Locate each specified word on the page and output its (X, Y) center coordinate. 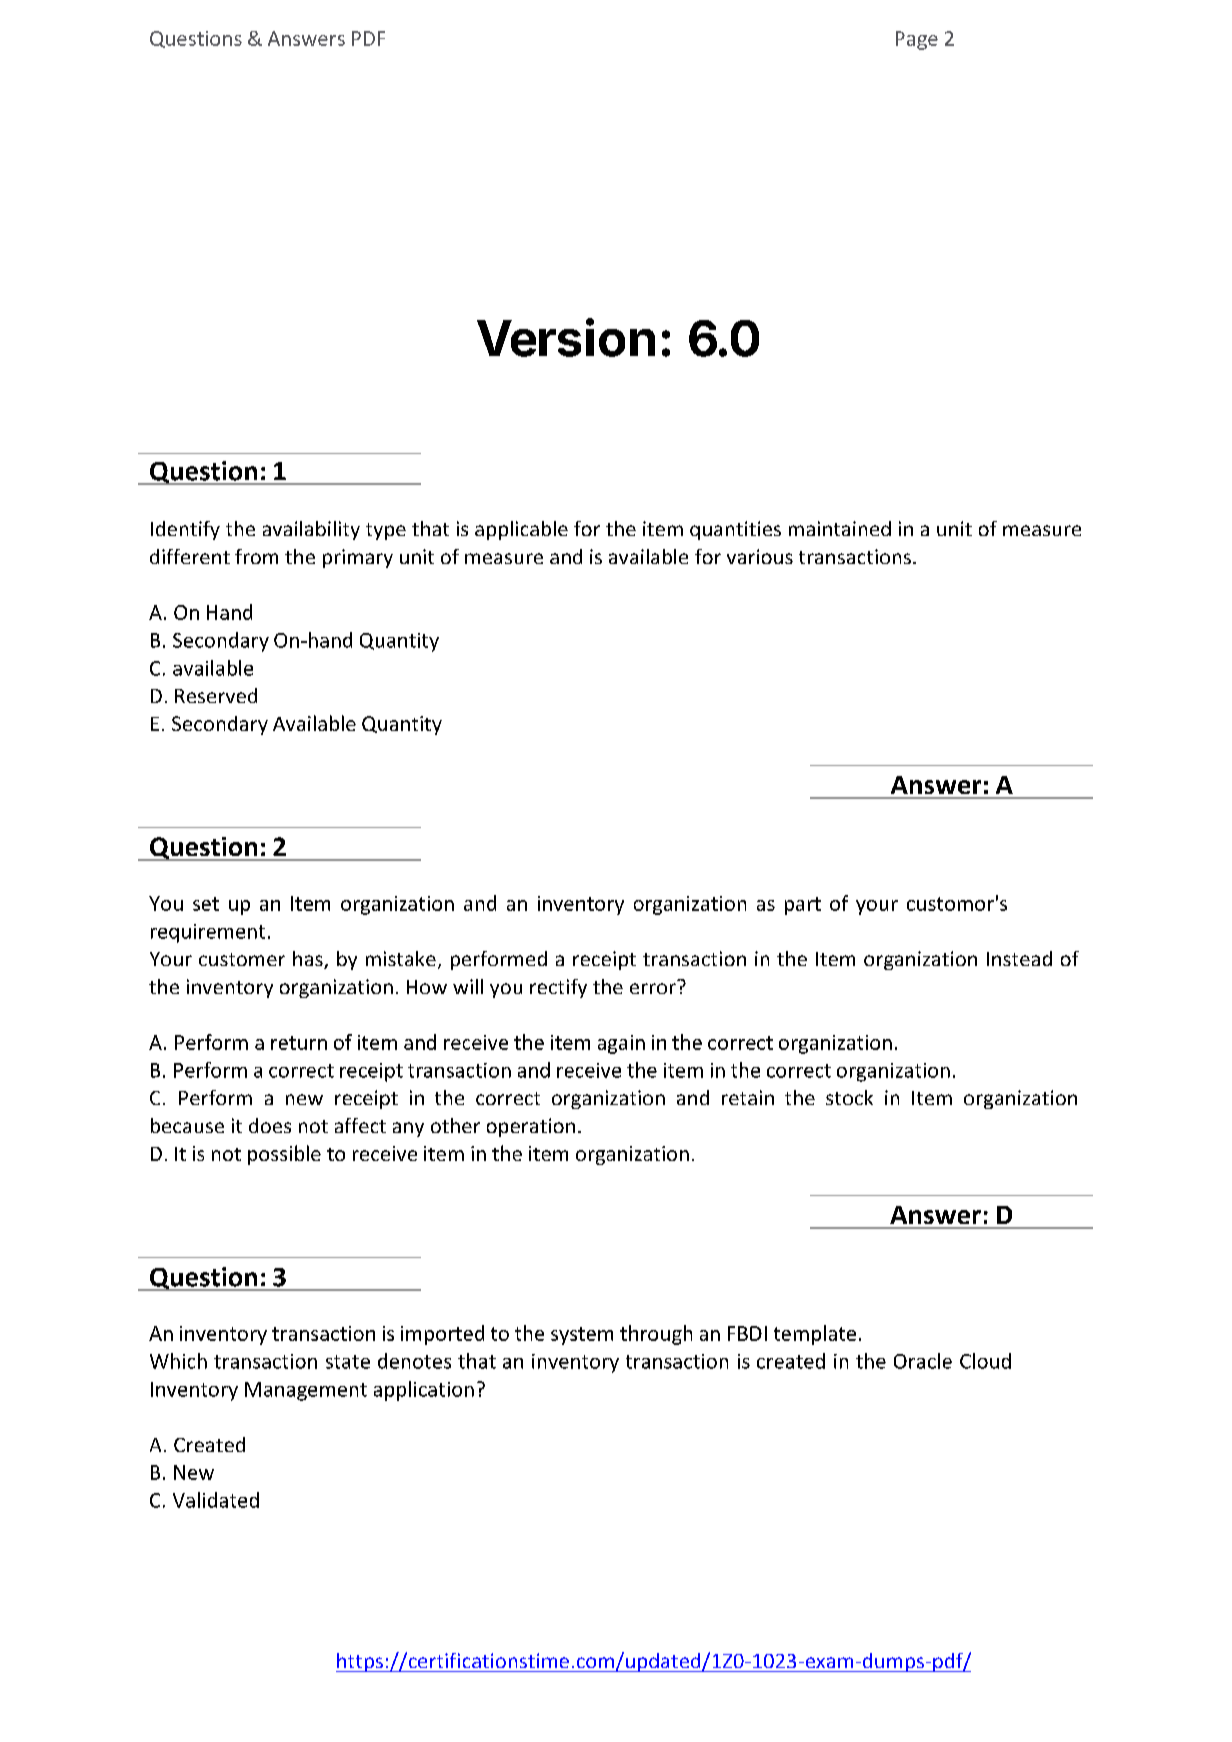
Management (306, 1391)
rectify (558, 988)
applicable (521, 530)
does (270, 1125)
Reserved (216, 695)
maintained (840, 528)
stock (849, 1097)
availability (311, 530)
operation (531, 1127)
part (803, 906)
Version (566, 337)
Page (917, 40)
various (760, 556)
